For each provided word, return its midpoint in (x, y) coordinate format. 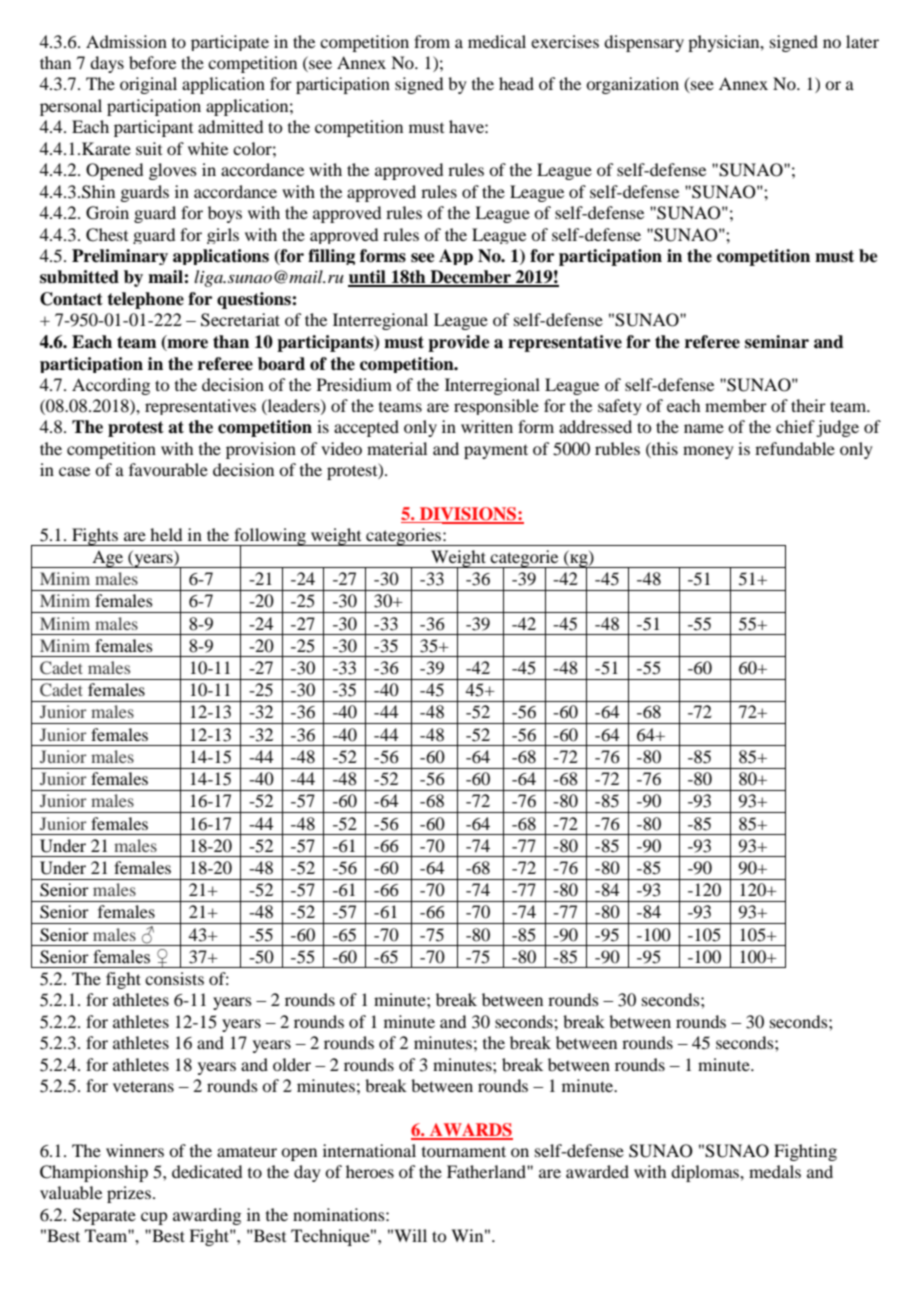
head (516, 83)
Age (108, 559)
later (862, 41)
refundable (795, 448)
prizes (129, 1194)
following (270, 537)
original (148, 85)
